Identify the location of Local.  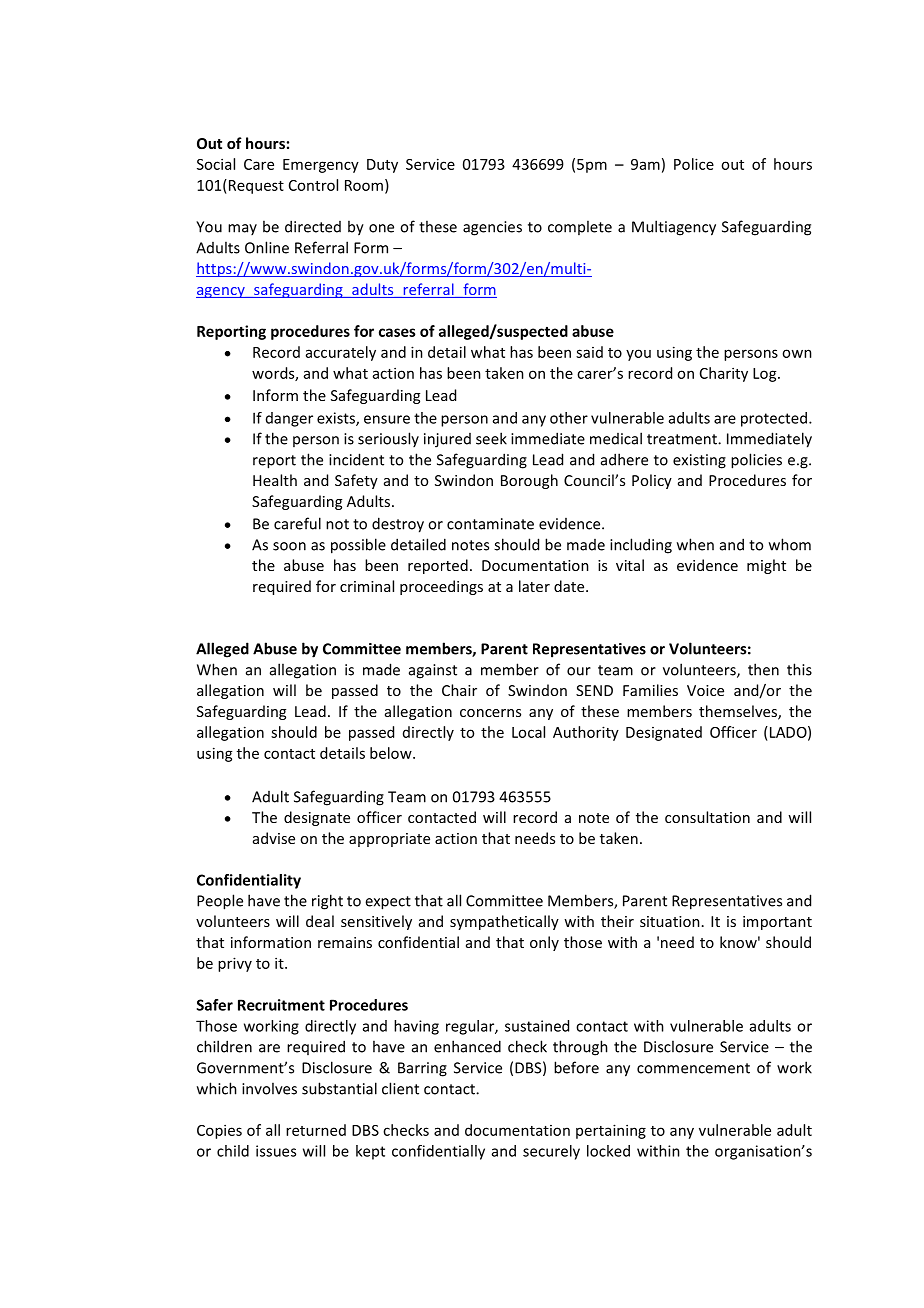
(528, 732).
